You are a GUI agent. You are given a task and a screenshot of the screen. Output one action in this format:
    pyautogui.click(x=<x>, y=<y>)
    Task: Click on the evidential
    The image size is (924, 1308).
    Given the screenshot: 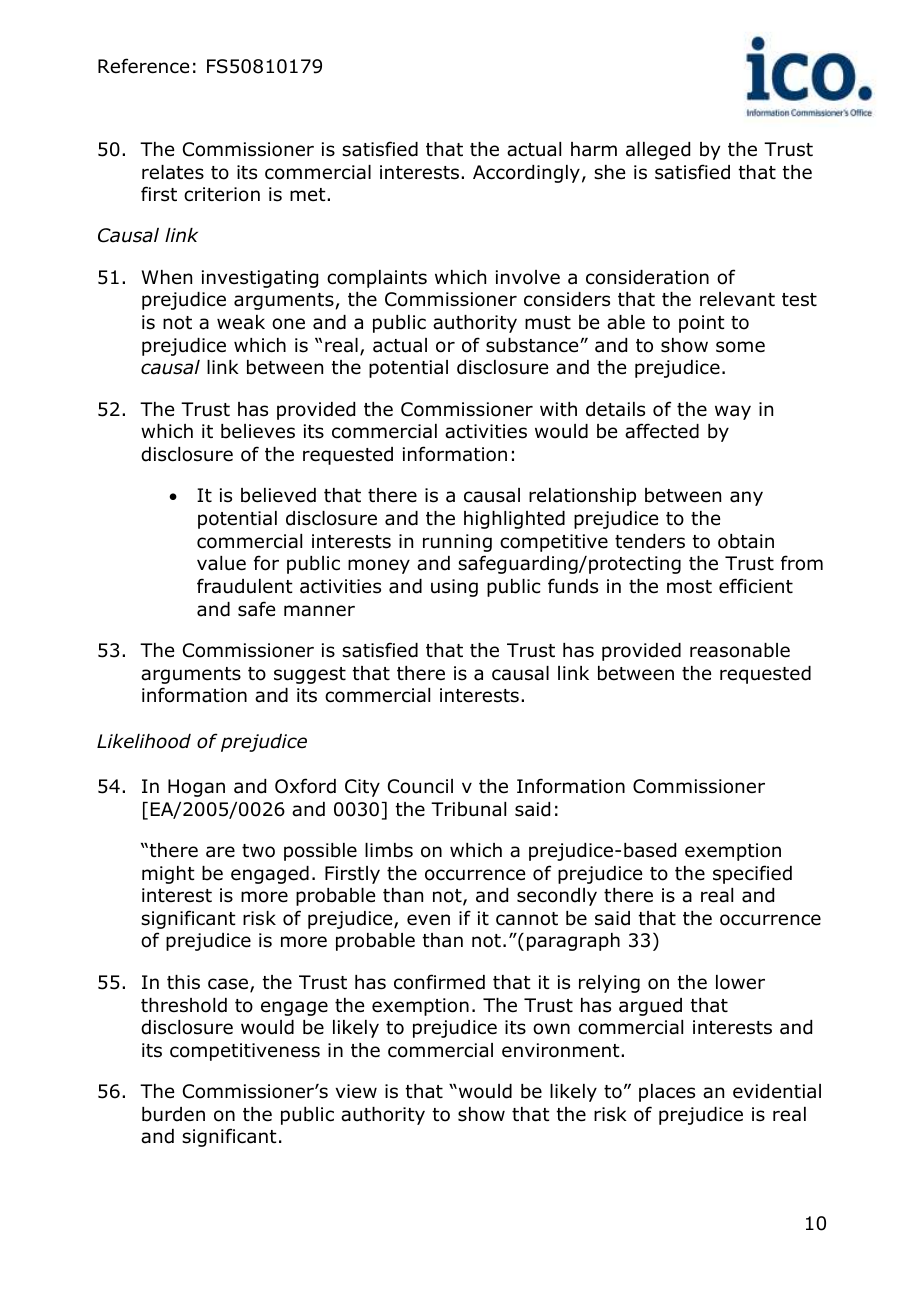 What is the action you would take?
    pyautogui.click(x=777, y=1091)
